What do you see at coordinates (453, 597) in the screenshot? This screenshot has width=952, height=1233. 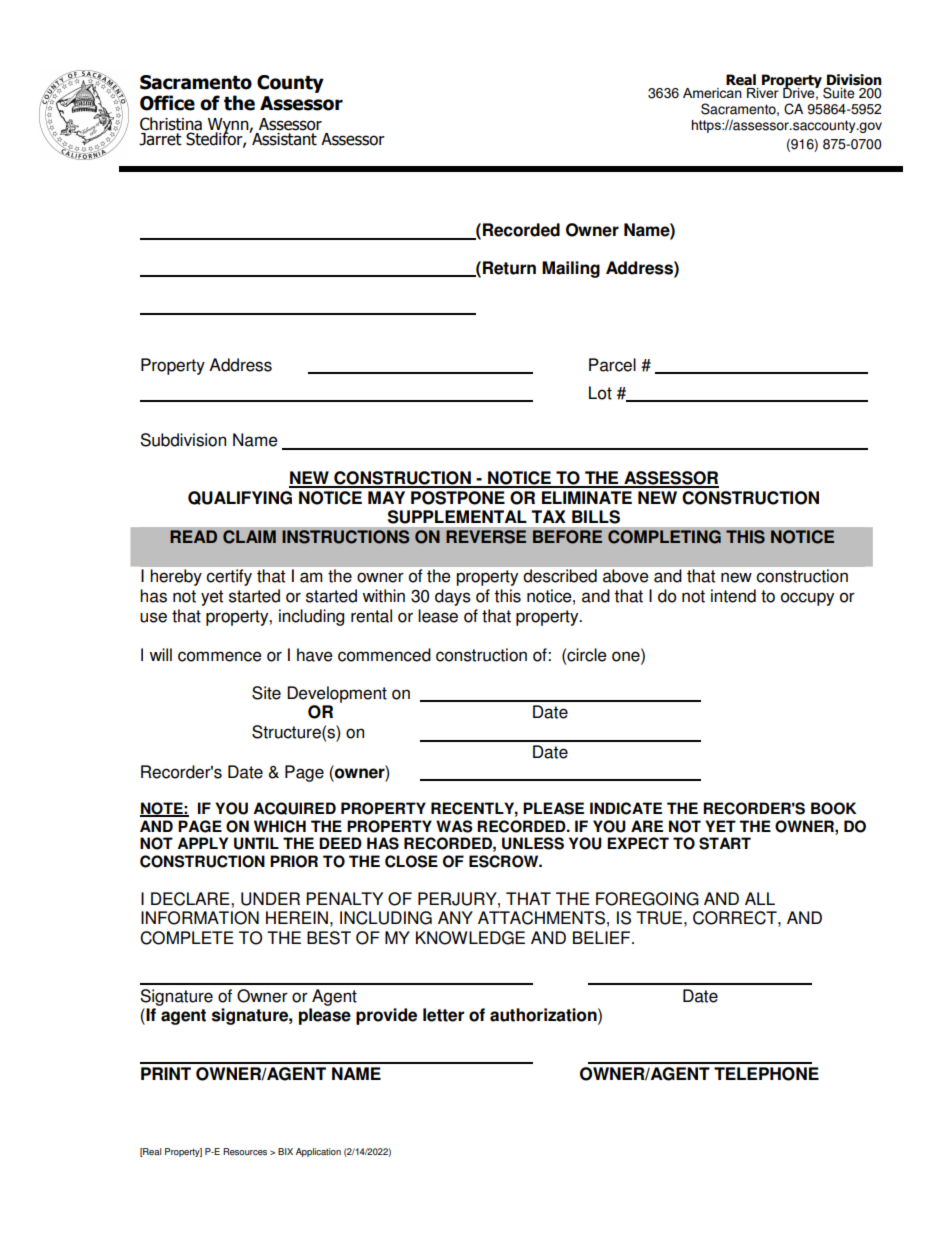 I see `days` at bounding box center [453, 597].
